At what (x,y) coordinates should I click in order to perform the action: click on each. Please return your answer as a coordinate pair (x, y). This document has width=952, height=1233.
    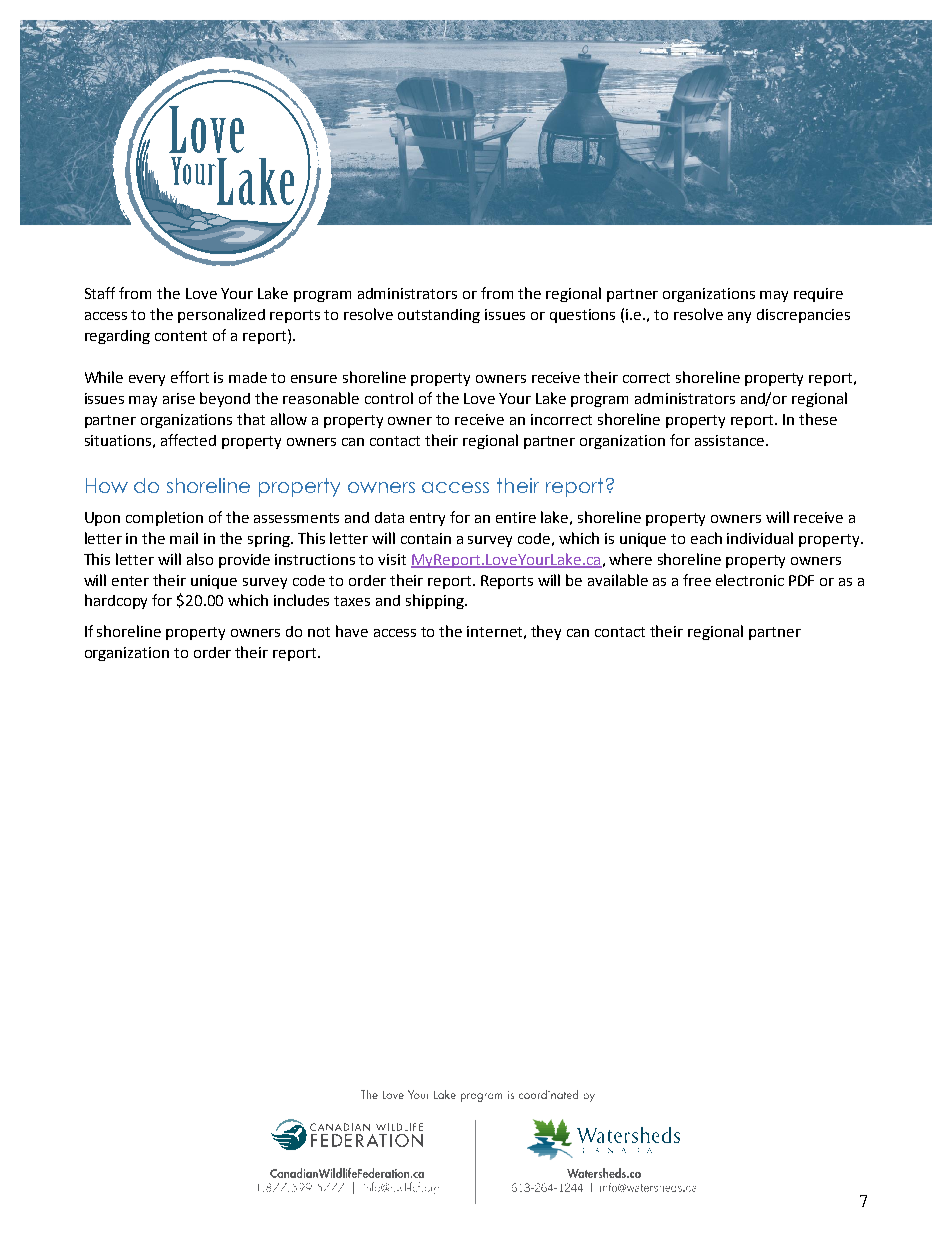
    Looking at the image, I should click on (706, 538).
